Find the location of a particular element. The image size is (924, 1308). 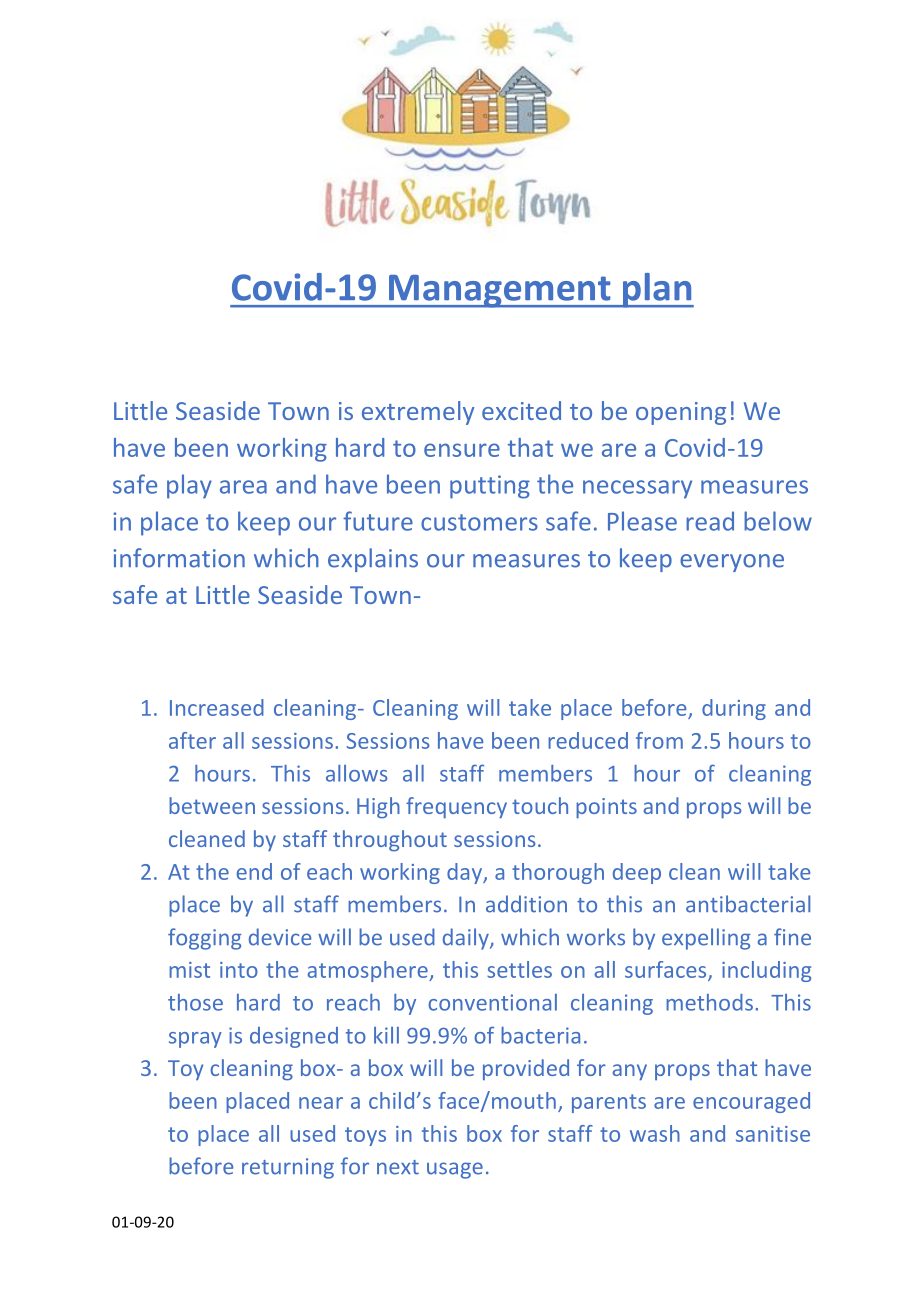

daily is located at coordinates (467, 939).
